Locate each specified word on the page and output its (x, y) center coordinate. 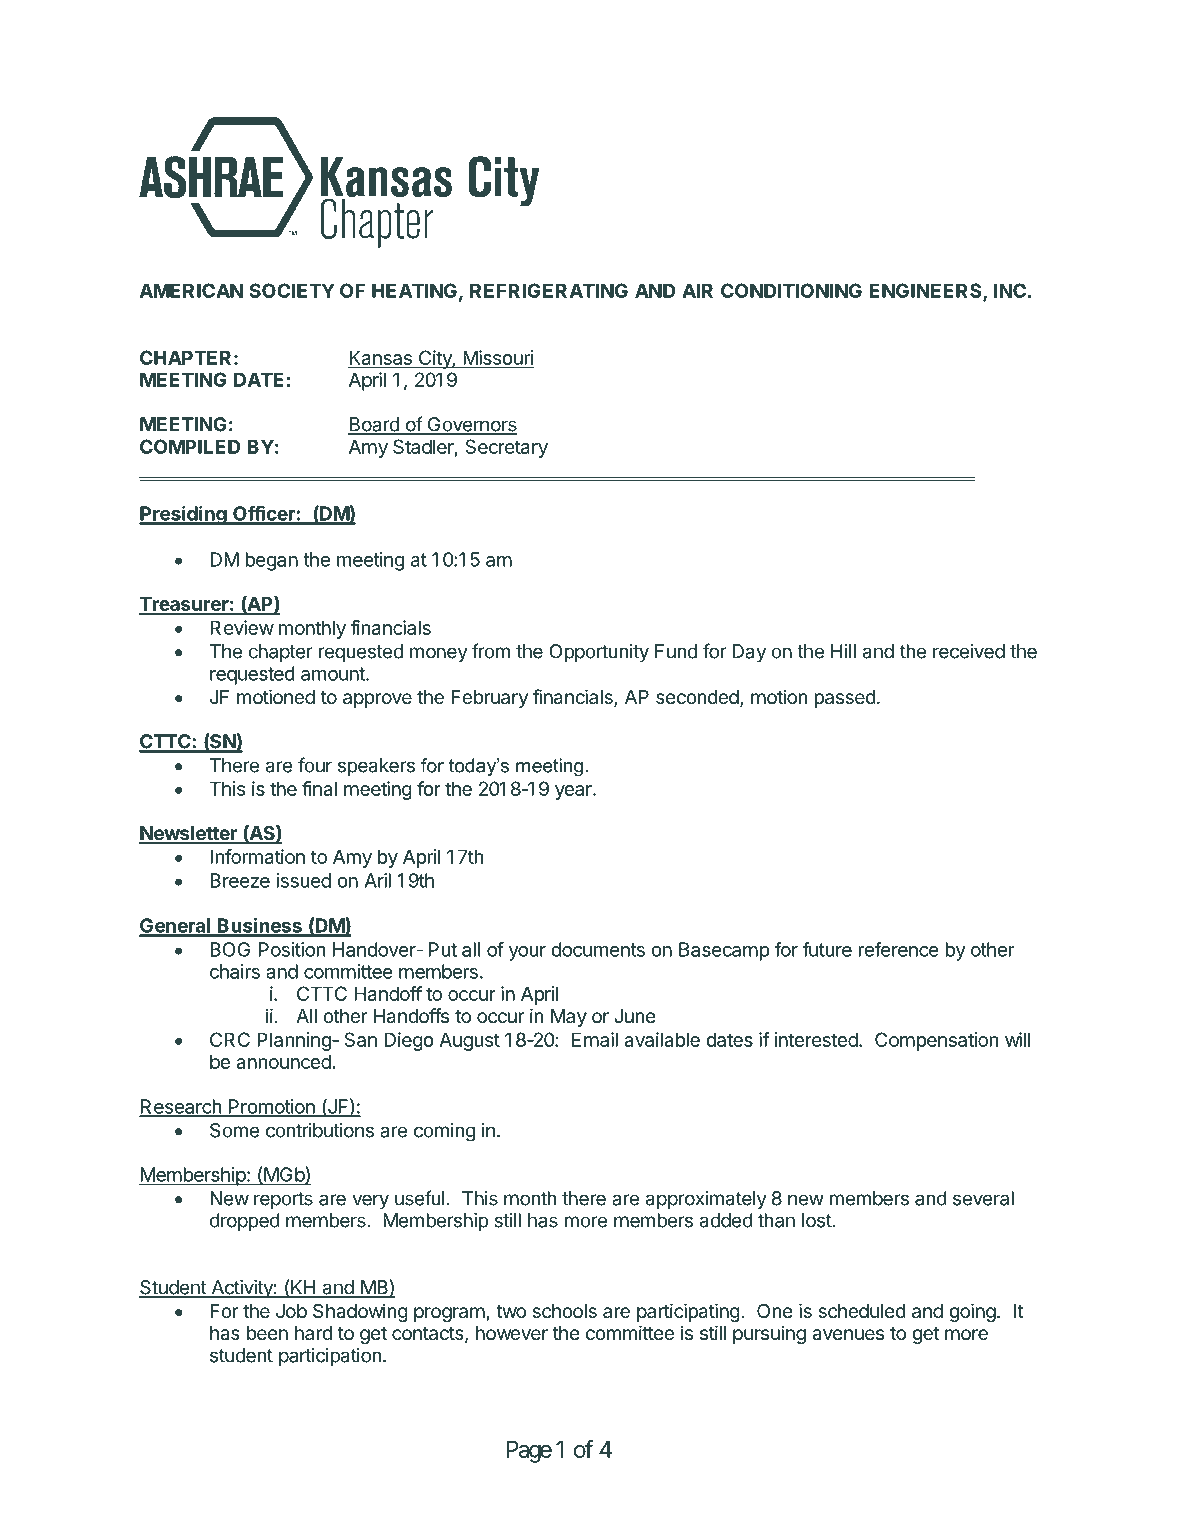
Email (595, 1039)
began (271, 561)
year (574, 792)
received (969, 651)
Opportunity (599, 653)
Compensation (936, 1041)
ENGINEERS (926, 292)
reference (898, 949)
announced (283, 1061)
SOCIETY (291, 290)
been (267, 1333)
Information (257, 856)
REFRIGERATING (549, 290)
